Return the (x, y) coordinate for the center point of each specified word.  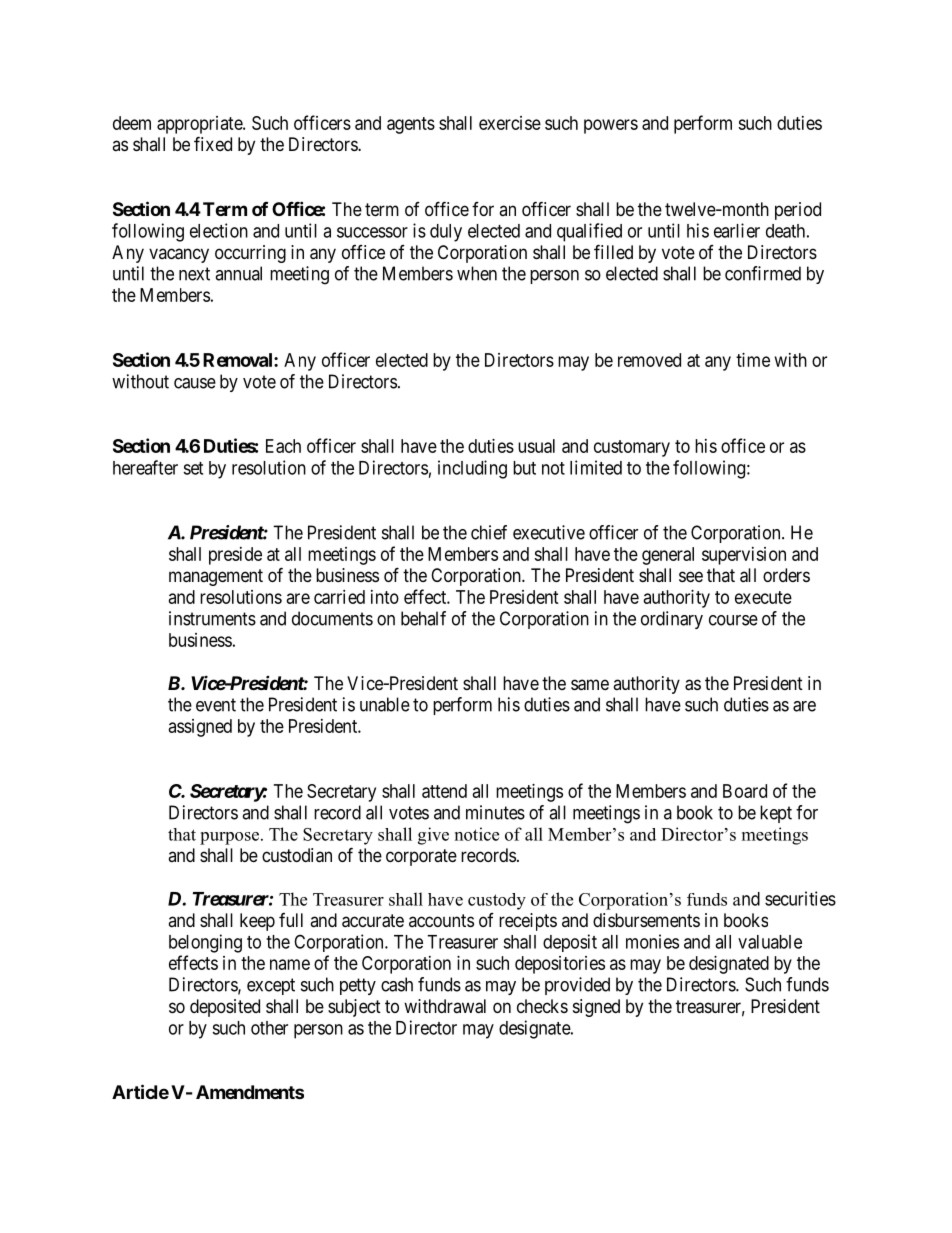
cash (397, 984)
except (271, 986)
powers (611, 126)
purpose (231, 838)
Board (745, 791)
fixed (213, 143)
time (753, 360)
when (477, 273)
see (691, 576)
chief (489, 532)
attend (444, 791)
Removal (239, 360)
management (216, 577)
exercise (510, 123)
